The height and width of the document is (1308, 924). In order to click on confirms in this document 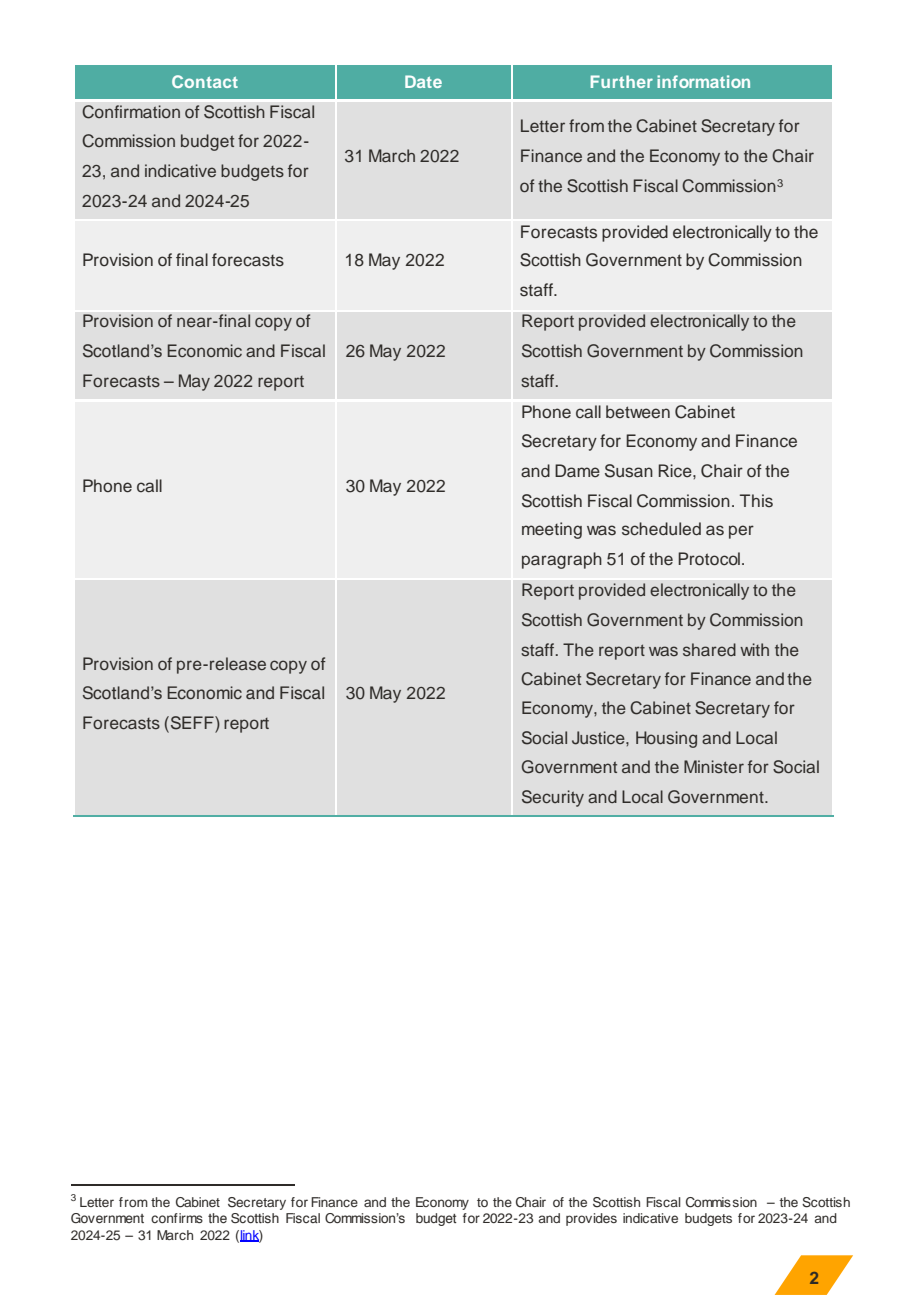, I will do `click(177, 1218)`.
